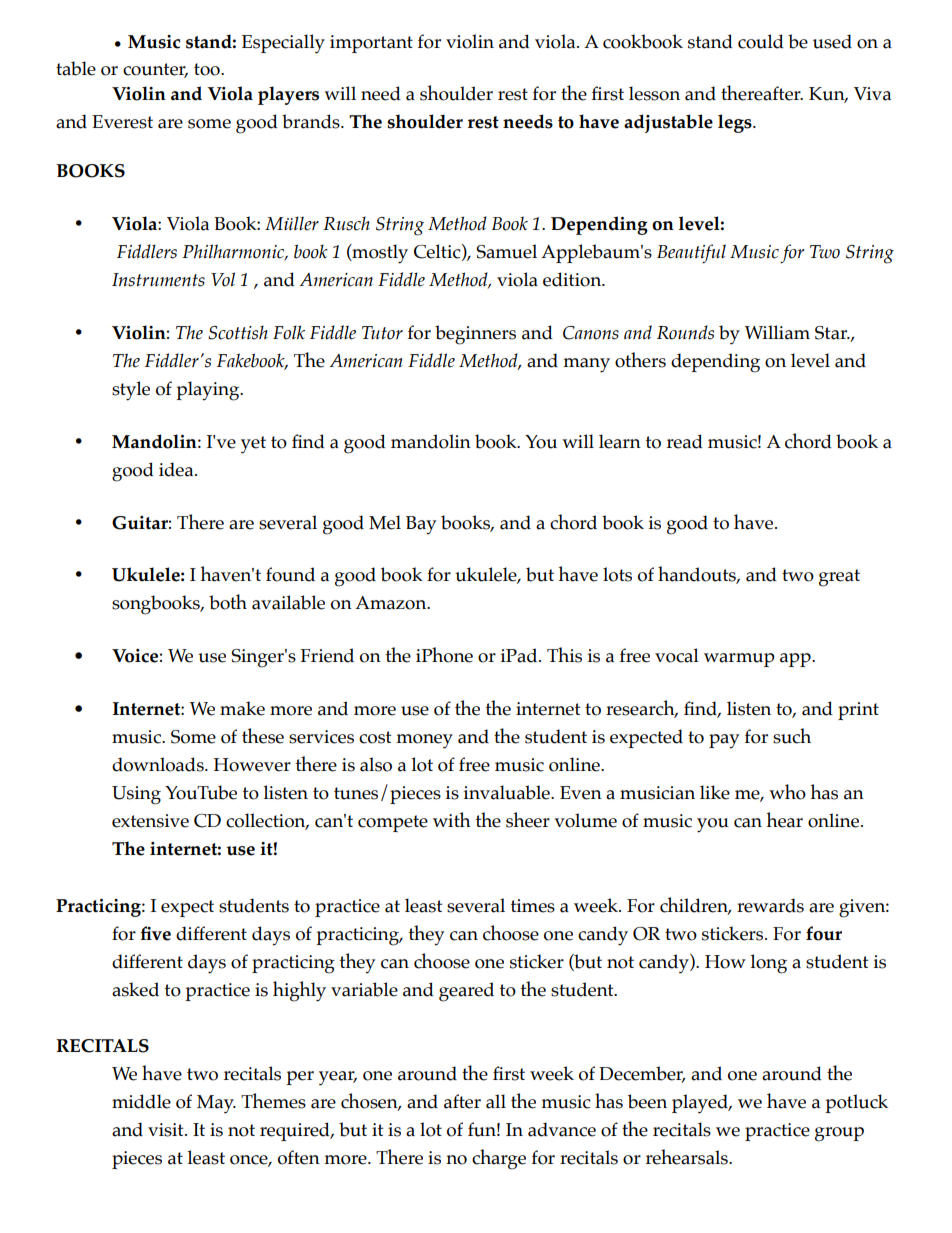 The width and height of the screenshot is (952, 1233). I want to click on too, so click(208, 69).
